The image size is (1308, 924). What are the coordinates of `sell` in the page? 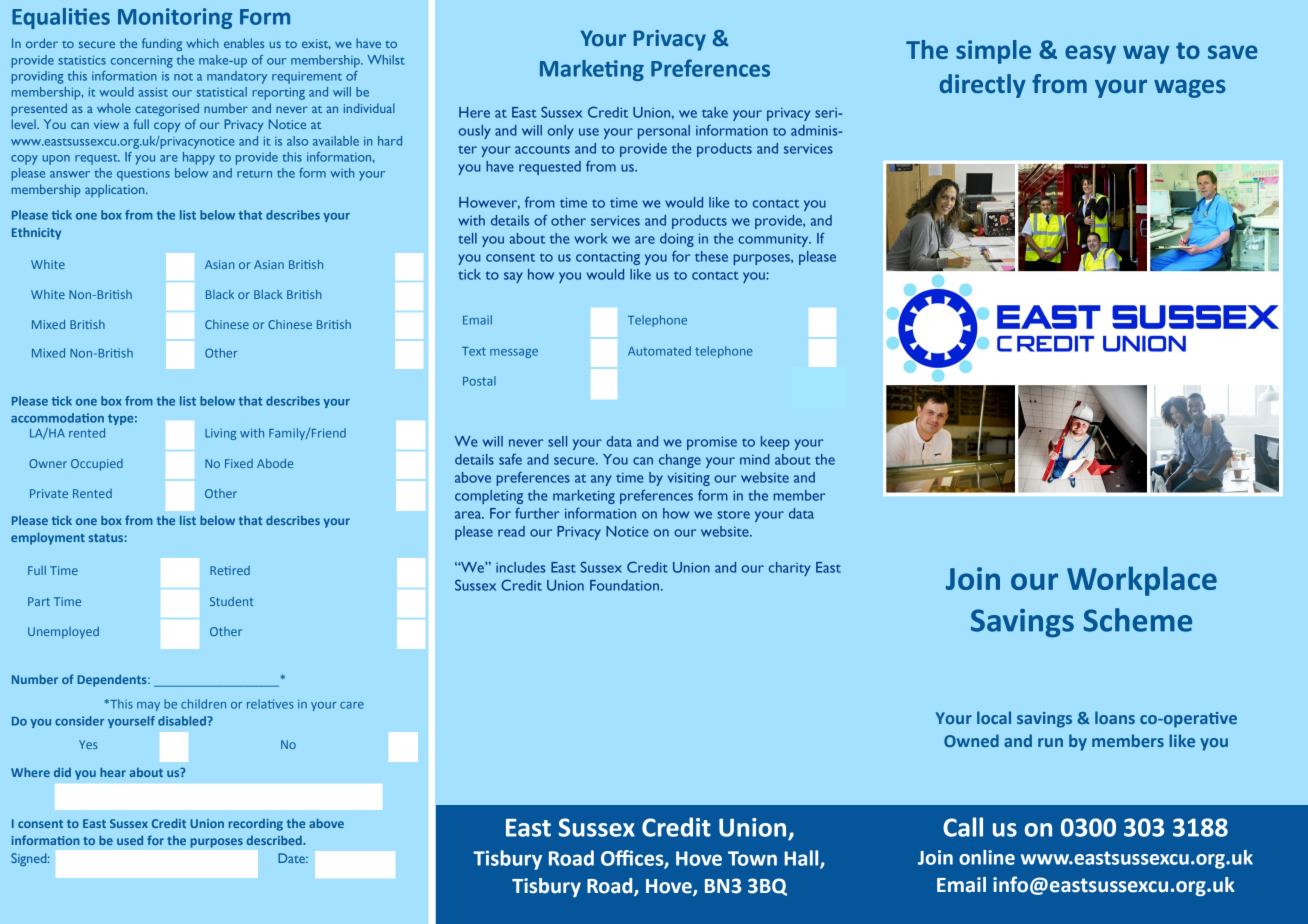 It's located at (557, 441).
